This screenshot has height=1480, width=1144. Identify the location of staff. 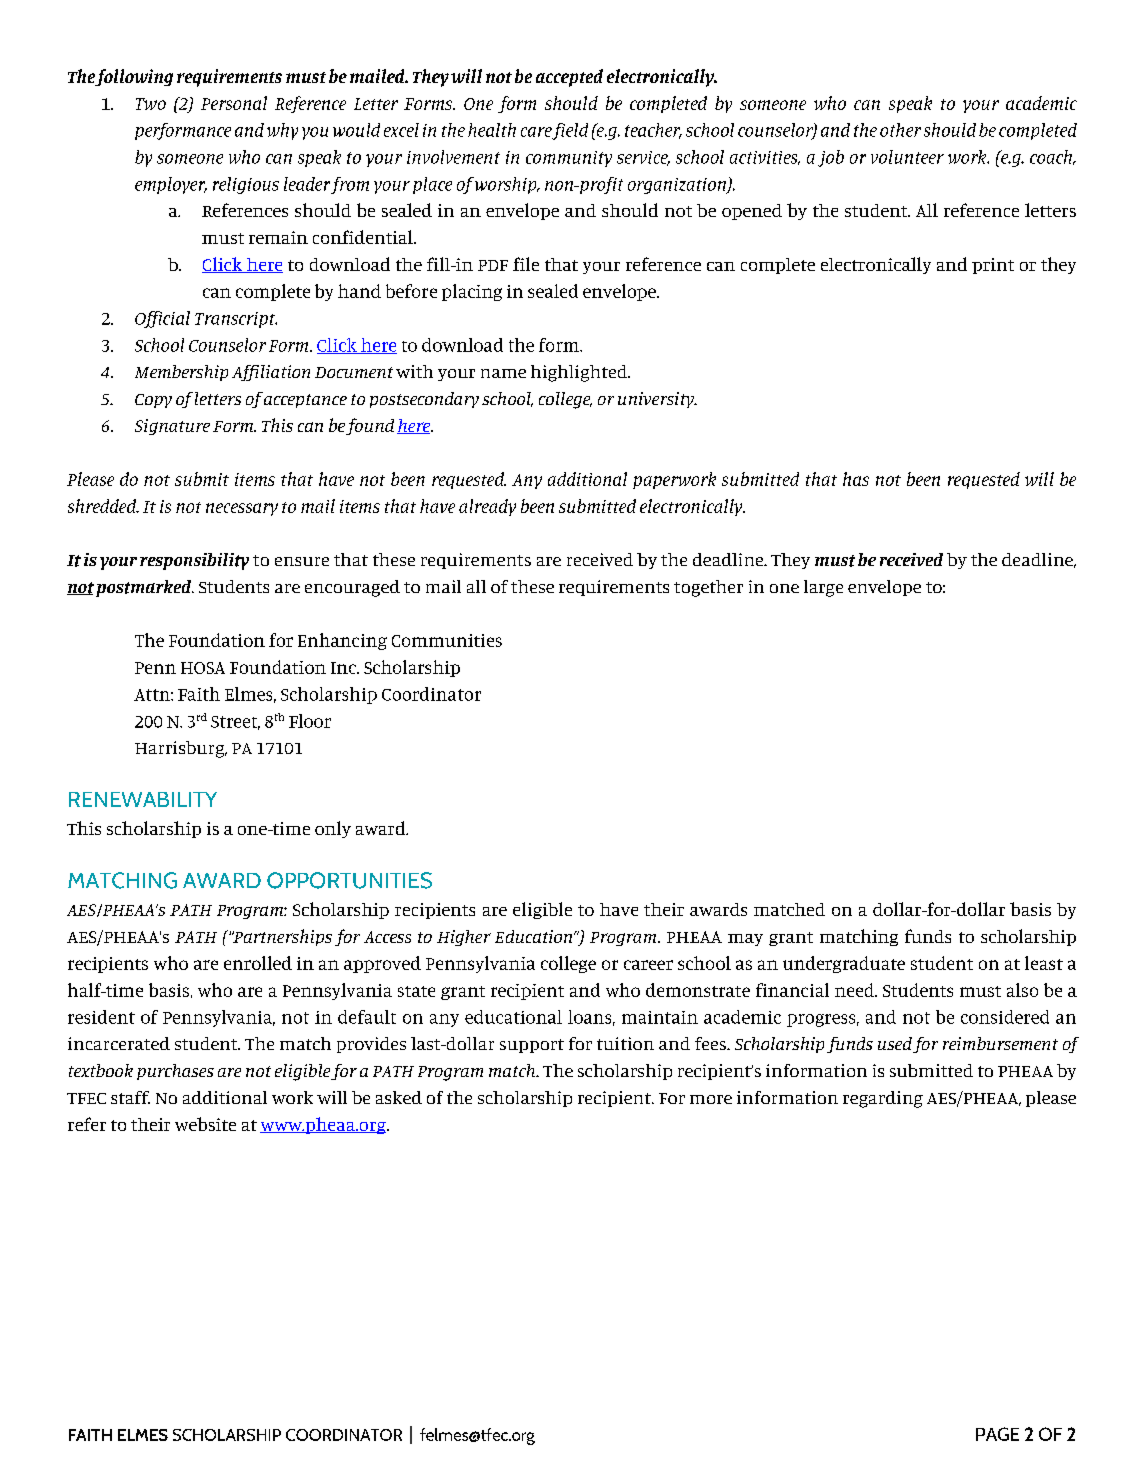
(130, 1097).
